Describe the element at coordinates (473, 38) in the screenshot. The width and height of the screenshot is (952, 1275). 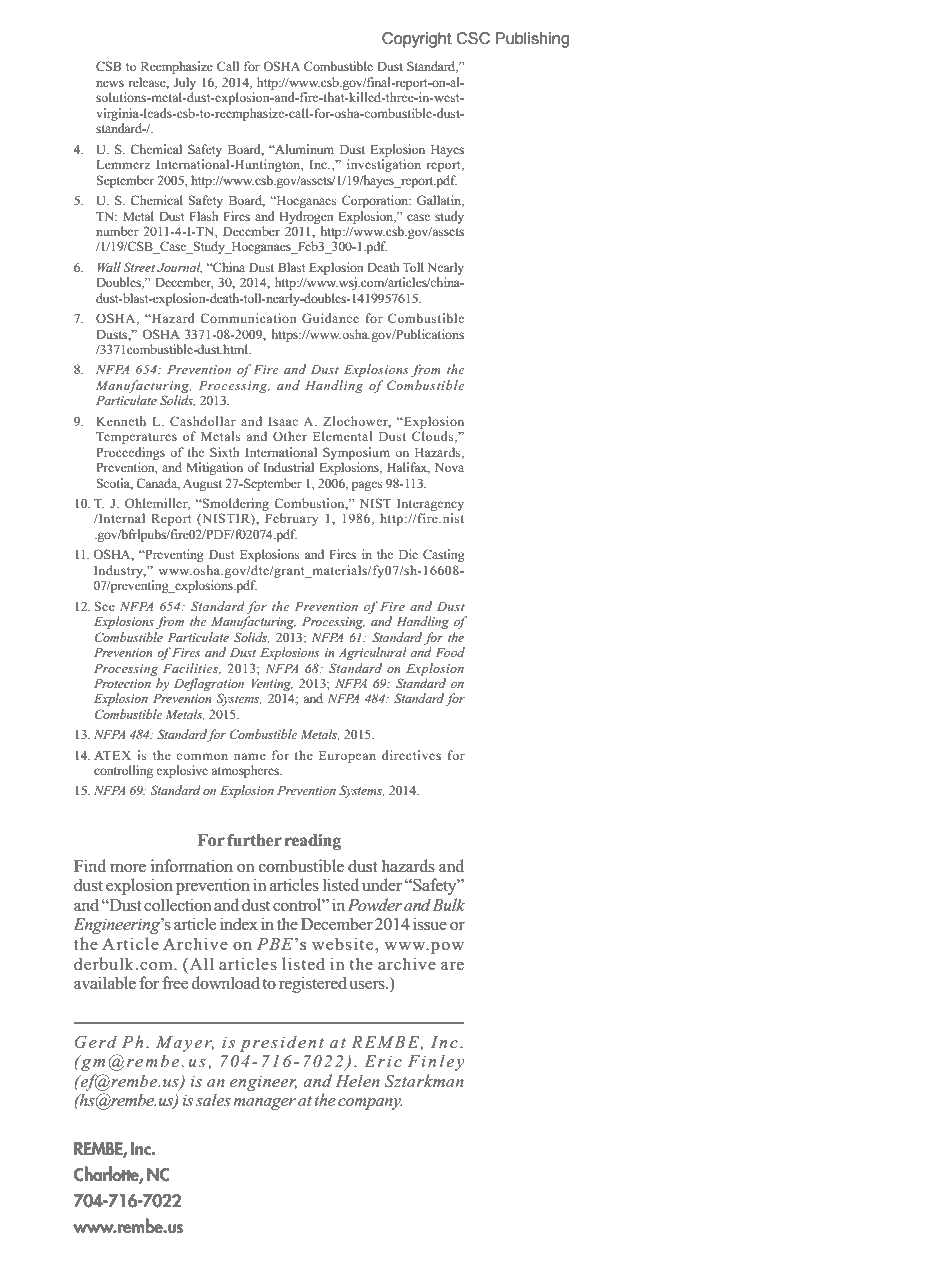
I see `CSC` at that location.
